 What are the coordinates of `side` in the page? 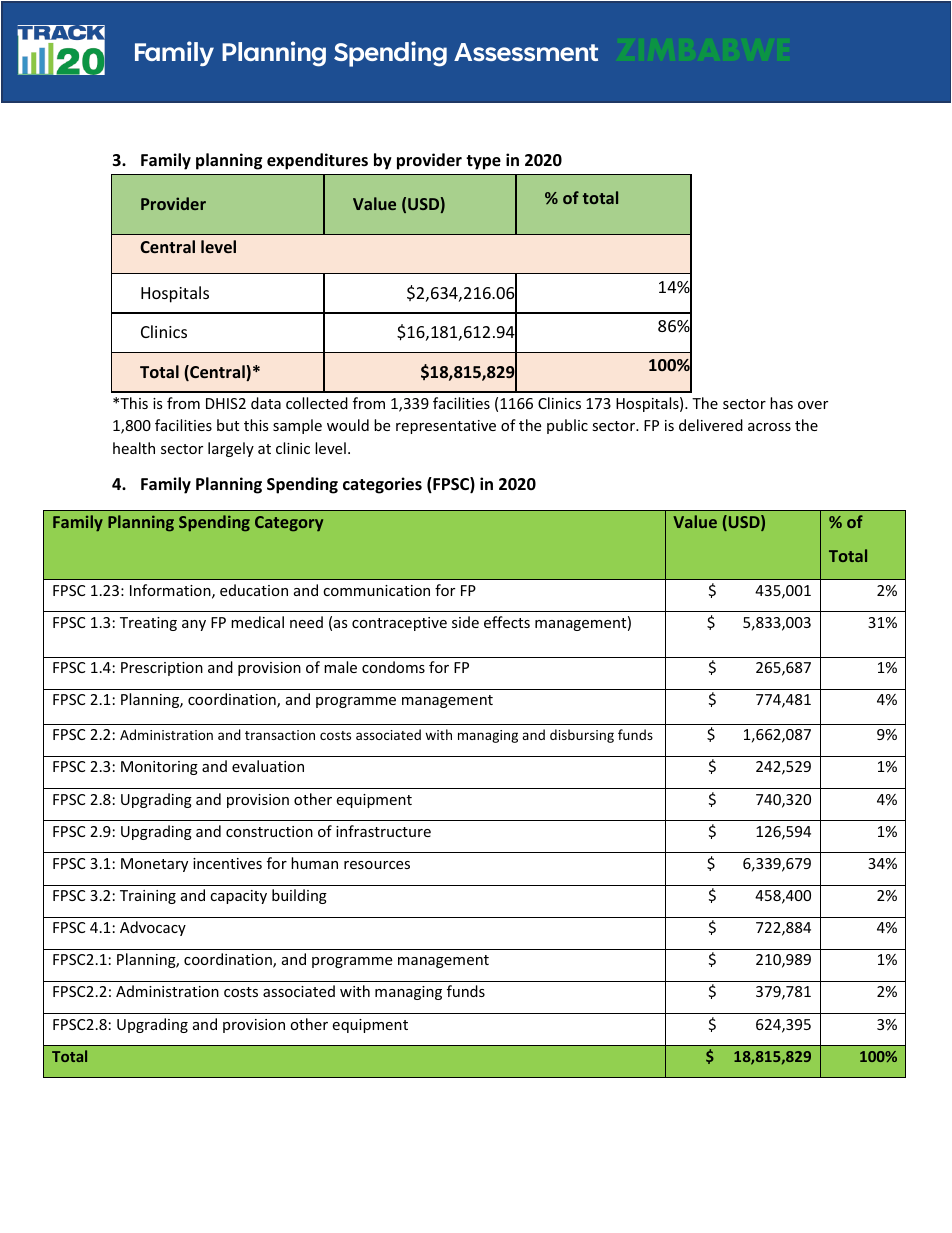 It's located at (465, 622).
